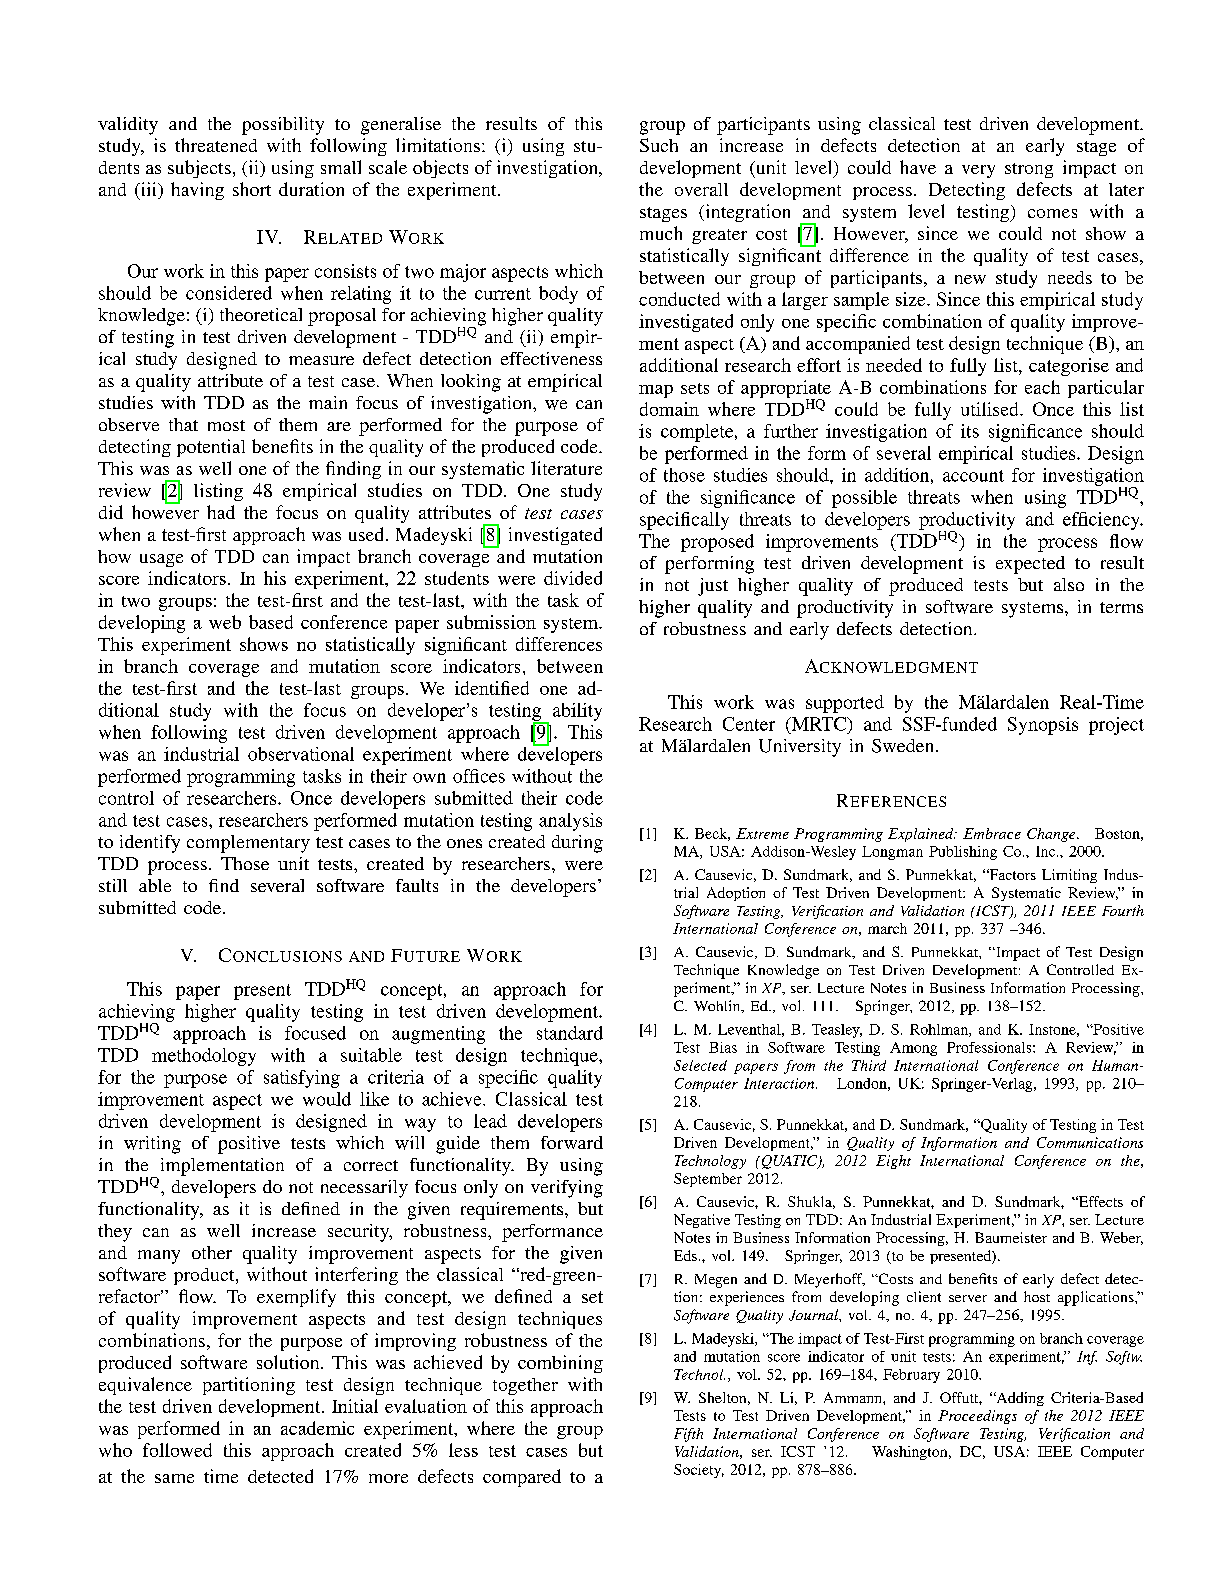  What do you see at coordinates (199, 169) in the image?
I see `subjects` at bounding box center [199, 169].
